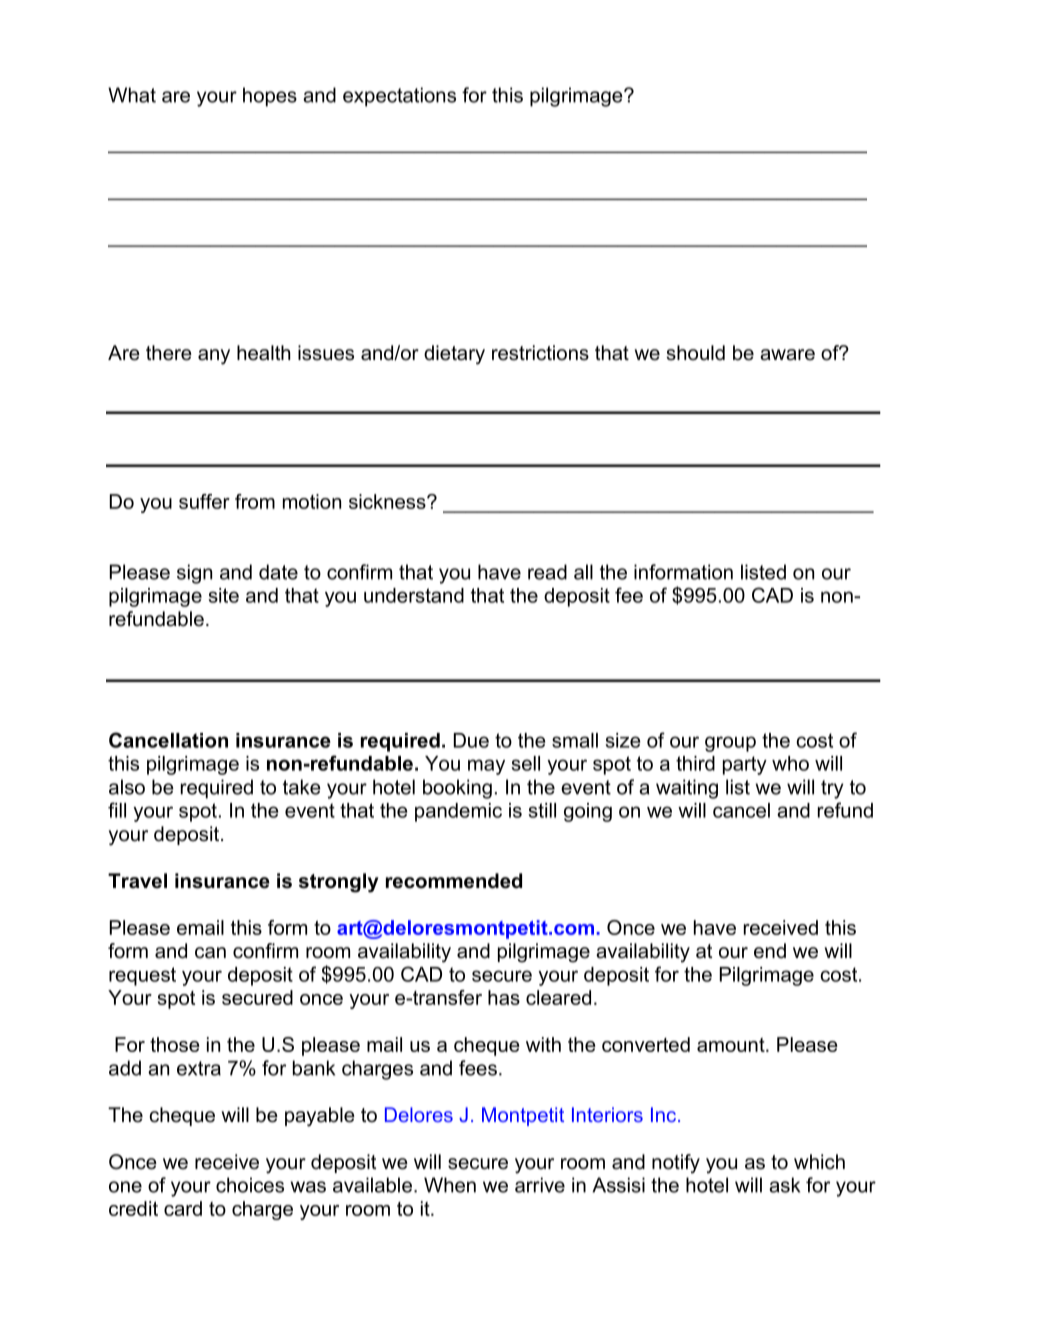 Image resolution: width=1038 pixels, height=1344 pixels. I want to click on understand, so click(414, 595).
